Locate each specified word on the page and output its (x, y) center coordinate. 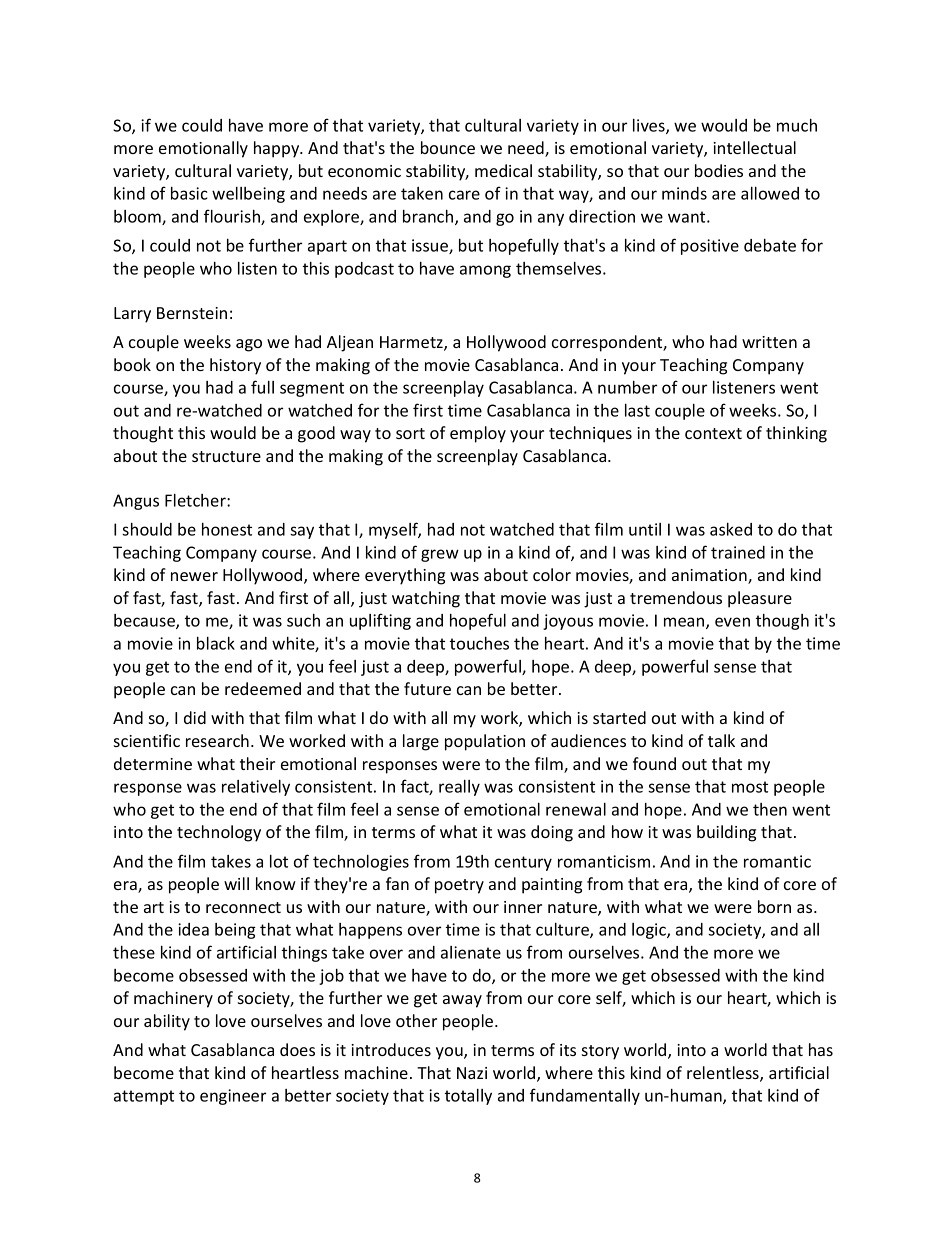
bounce (448, 147)
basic (189, 193)
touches (479, 643)
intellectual (754, 147)
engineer (233, 1097)
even (732, 622)
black (216, 643)
